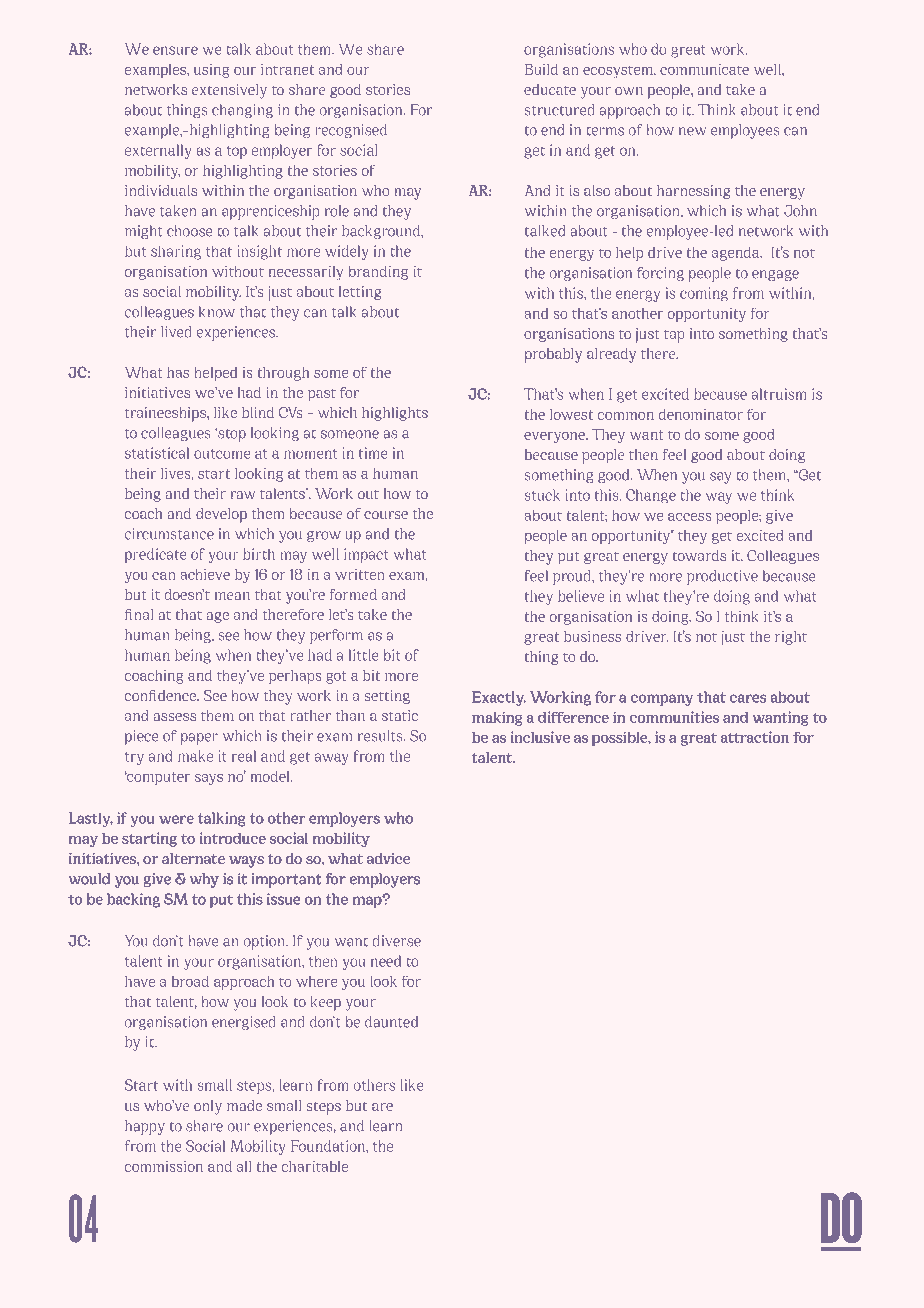 The width and height of the page is (924, 1308). What do you see at coordinates (378, 272) in the page?
I see `branding` at bounding box center [378, 272].
